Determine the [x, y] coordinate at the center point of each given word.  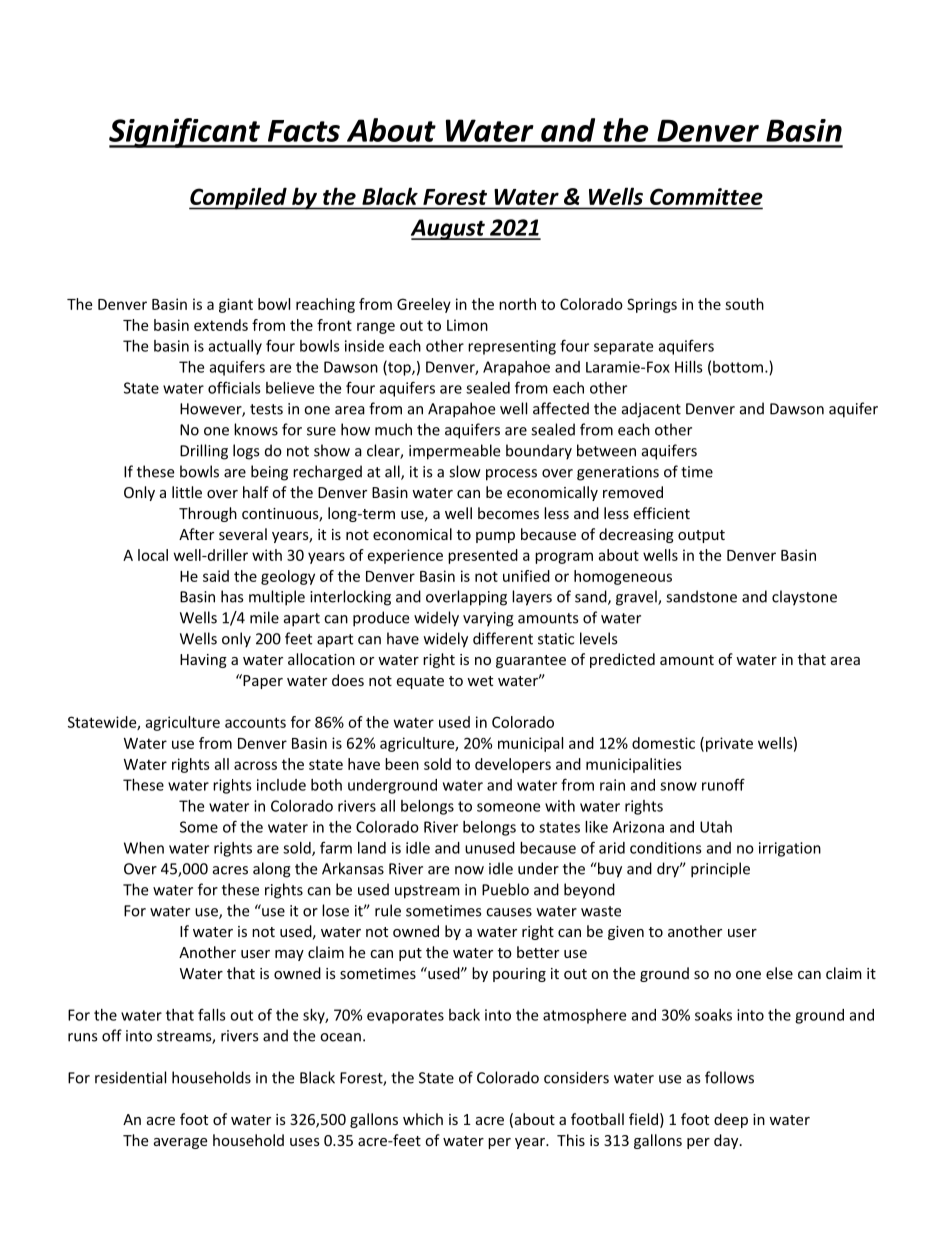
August [449, 229]
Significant [185, 133]
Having [203, 661]
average [180, 1143]
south [744, 304]
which [423, 1119]
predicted [622, 660]
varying [488, 619]
